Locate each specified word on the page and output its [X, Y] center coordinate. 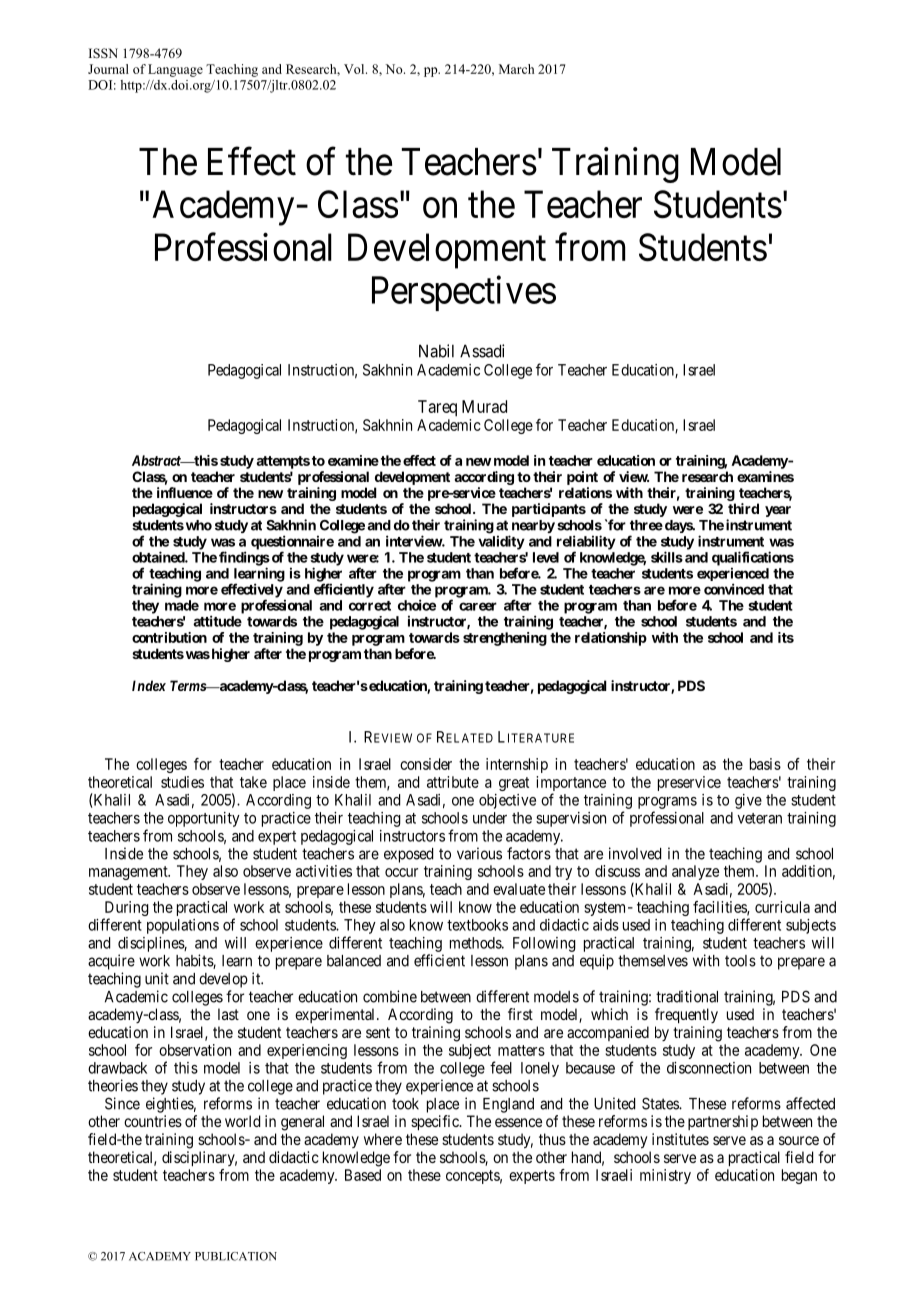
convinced [734, 589]
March [516, 69]
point [582, 478]
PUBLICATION [236, 1256]
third [743, 508]
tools [740, 961]
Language [175, 70]
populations [183, 926]
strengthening [505, 639]
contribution [169, 637]
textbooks [477, 925]
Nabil [436, 351]
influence [185, 492]
